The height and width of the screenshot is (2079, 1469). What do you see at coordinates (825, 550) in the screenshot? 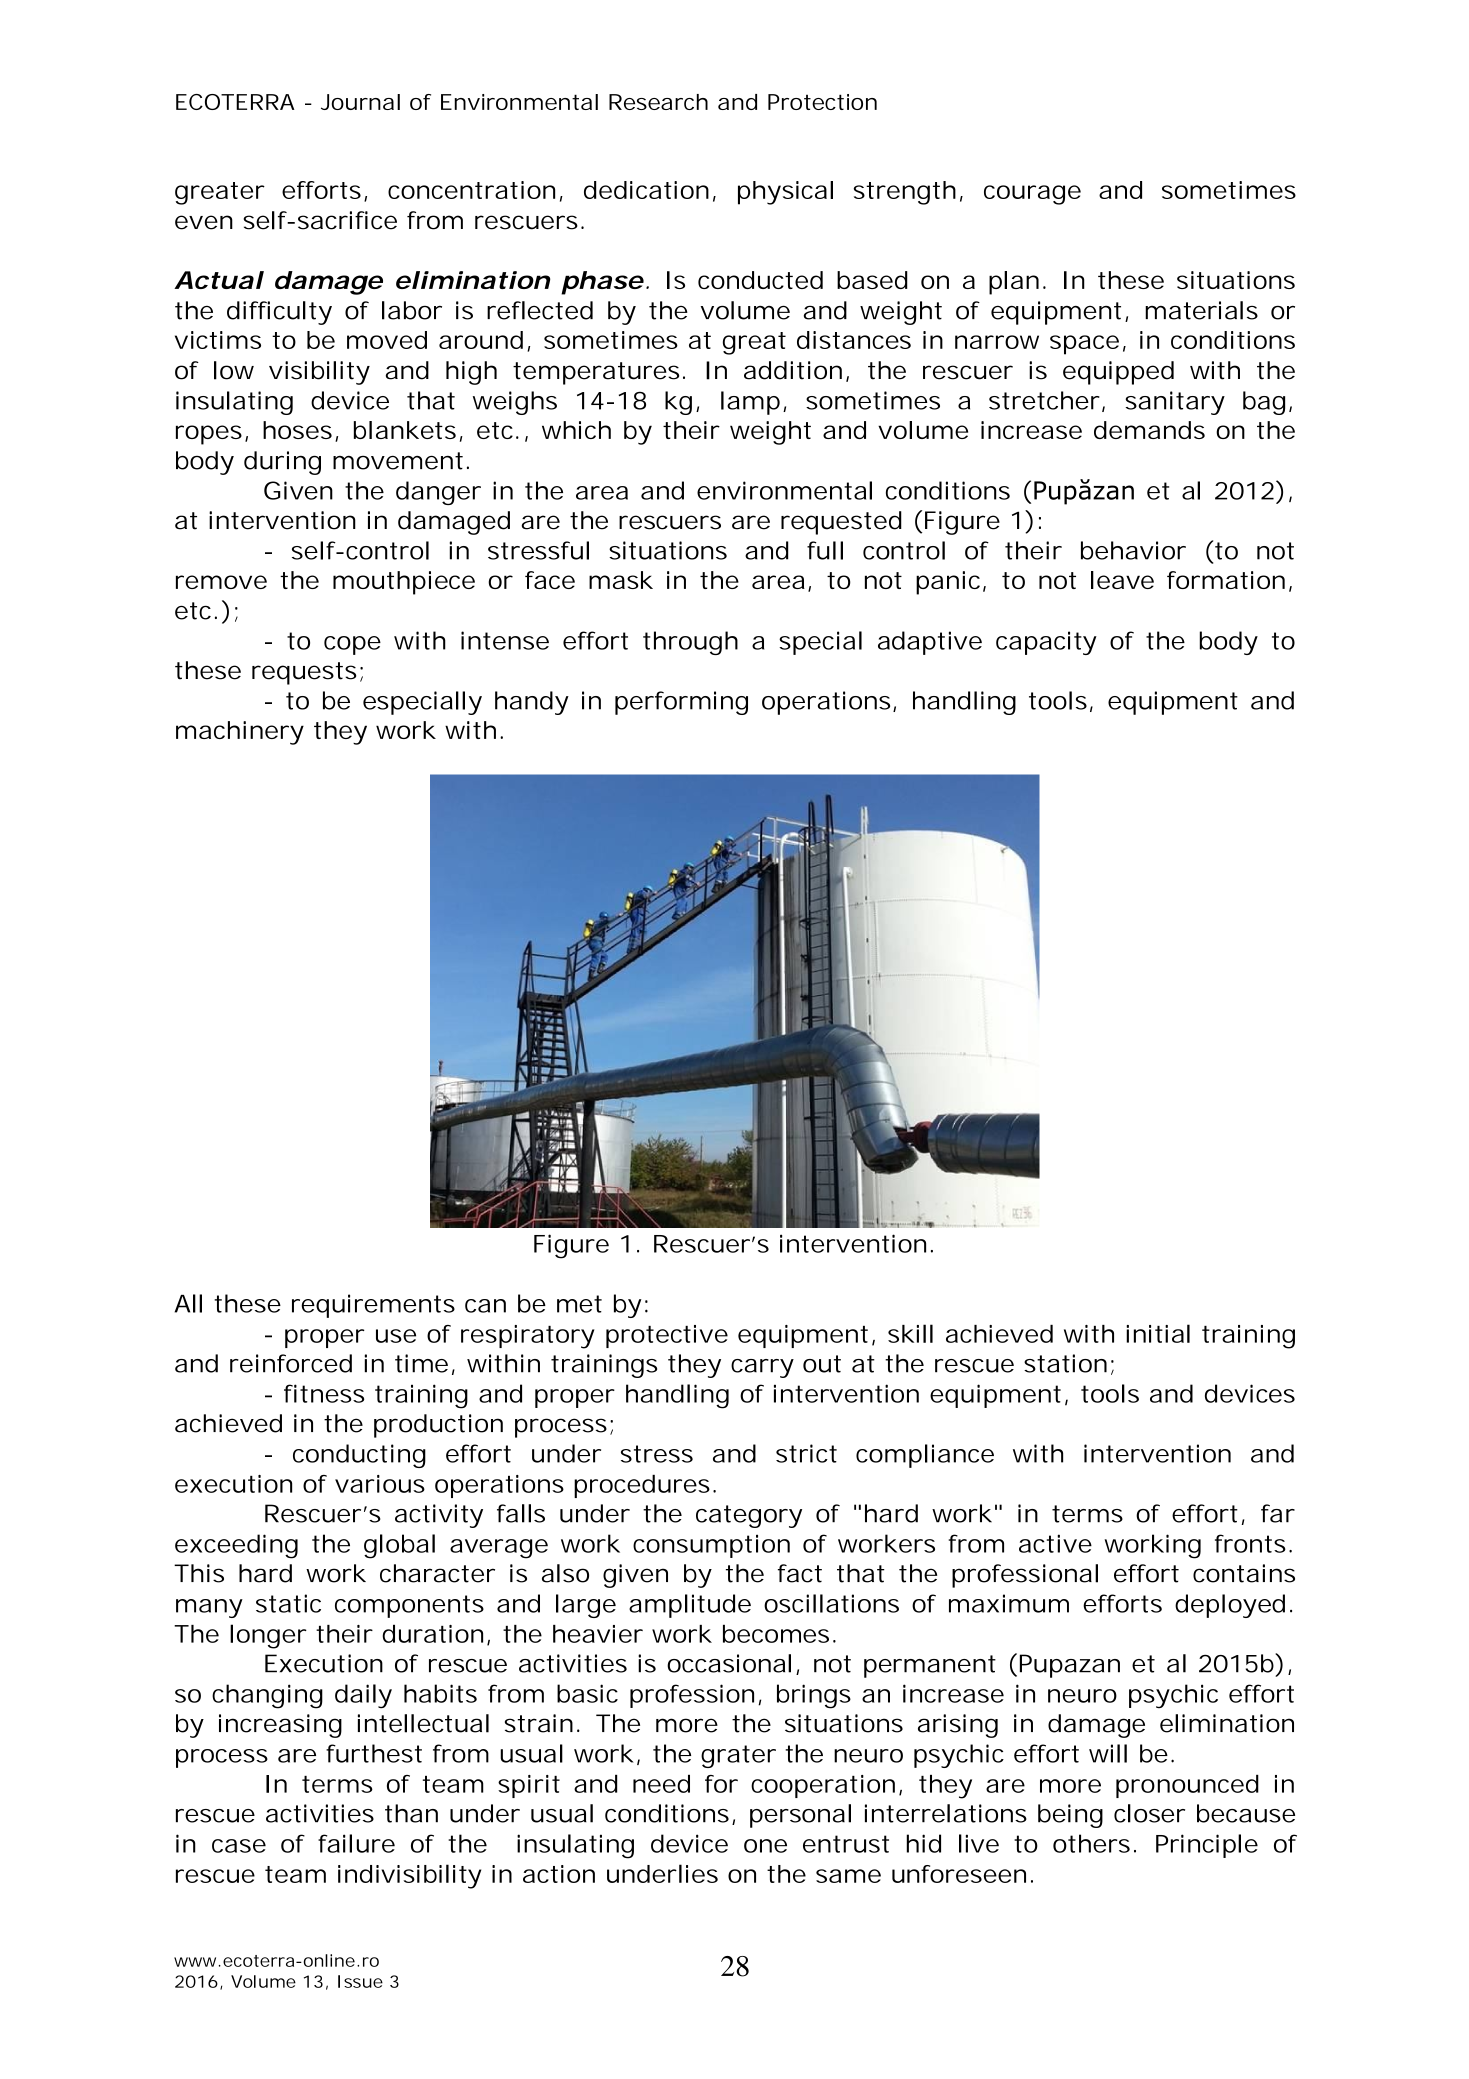
I see `full` at bounding box center [825, 550].
